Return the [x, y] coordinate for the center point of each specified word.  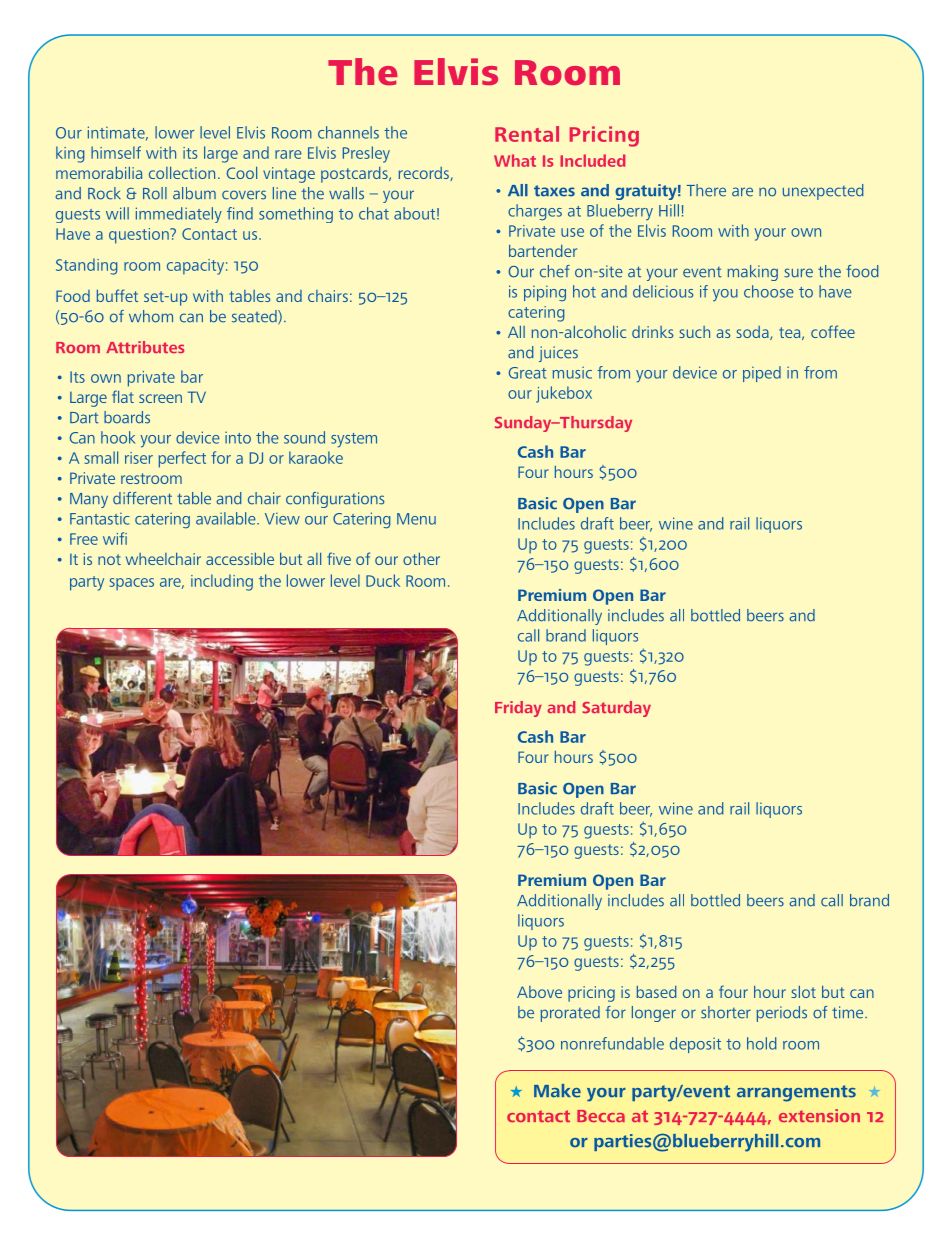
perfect [182, 459]
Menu [416, 519]
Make [557, 1091]
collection [182, 172]
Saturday [616, 709]
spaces [132, 584]
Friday [518, 709]
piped [762, 374]
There [706, 190]
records [425, 174]
